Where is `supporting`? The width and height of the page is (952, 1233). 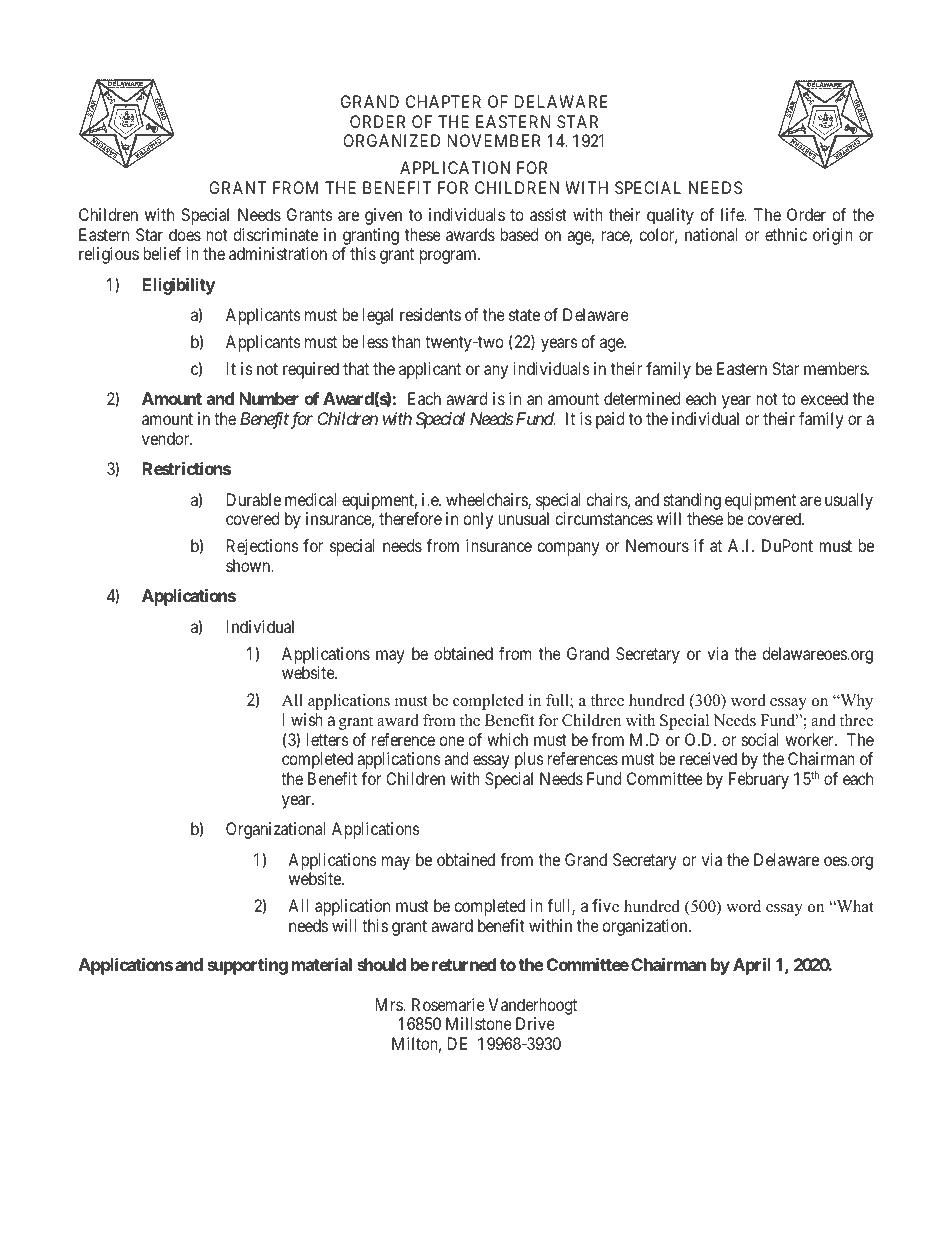 supporting is located at coordinates (247, 966).
